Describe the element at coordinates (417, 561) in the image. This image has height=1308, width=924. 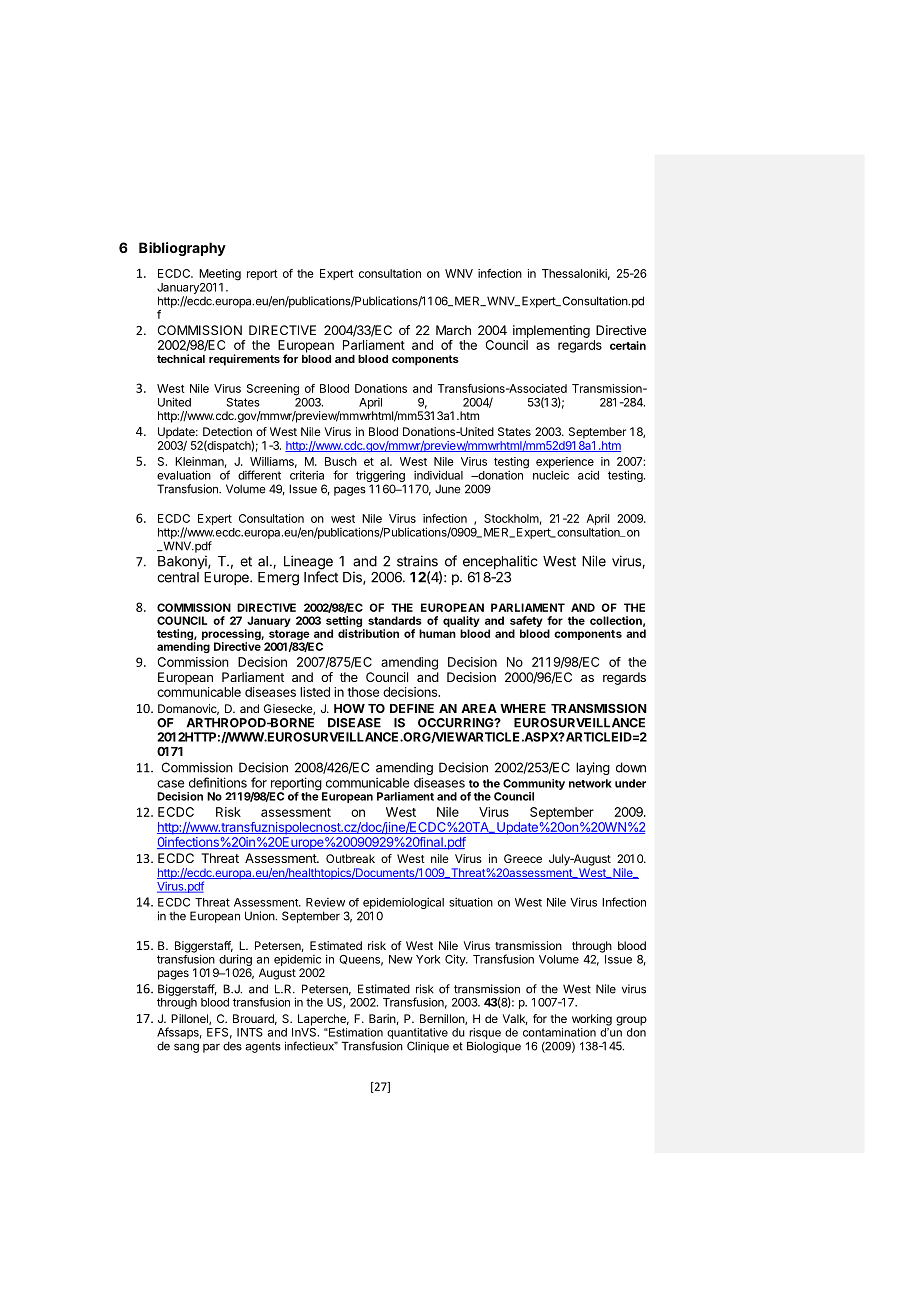
I see `strains` at that location.
